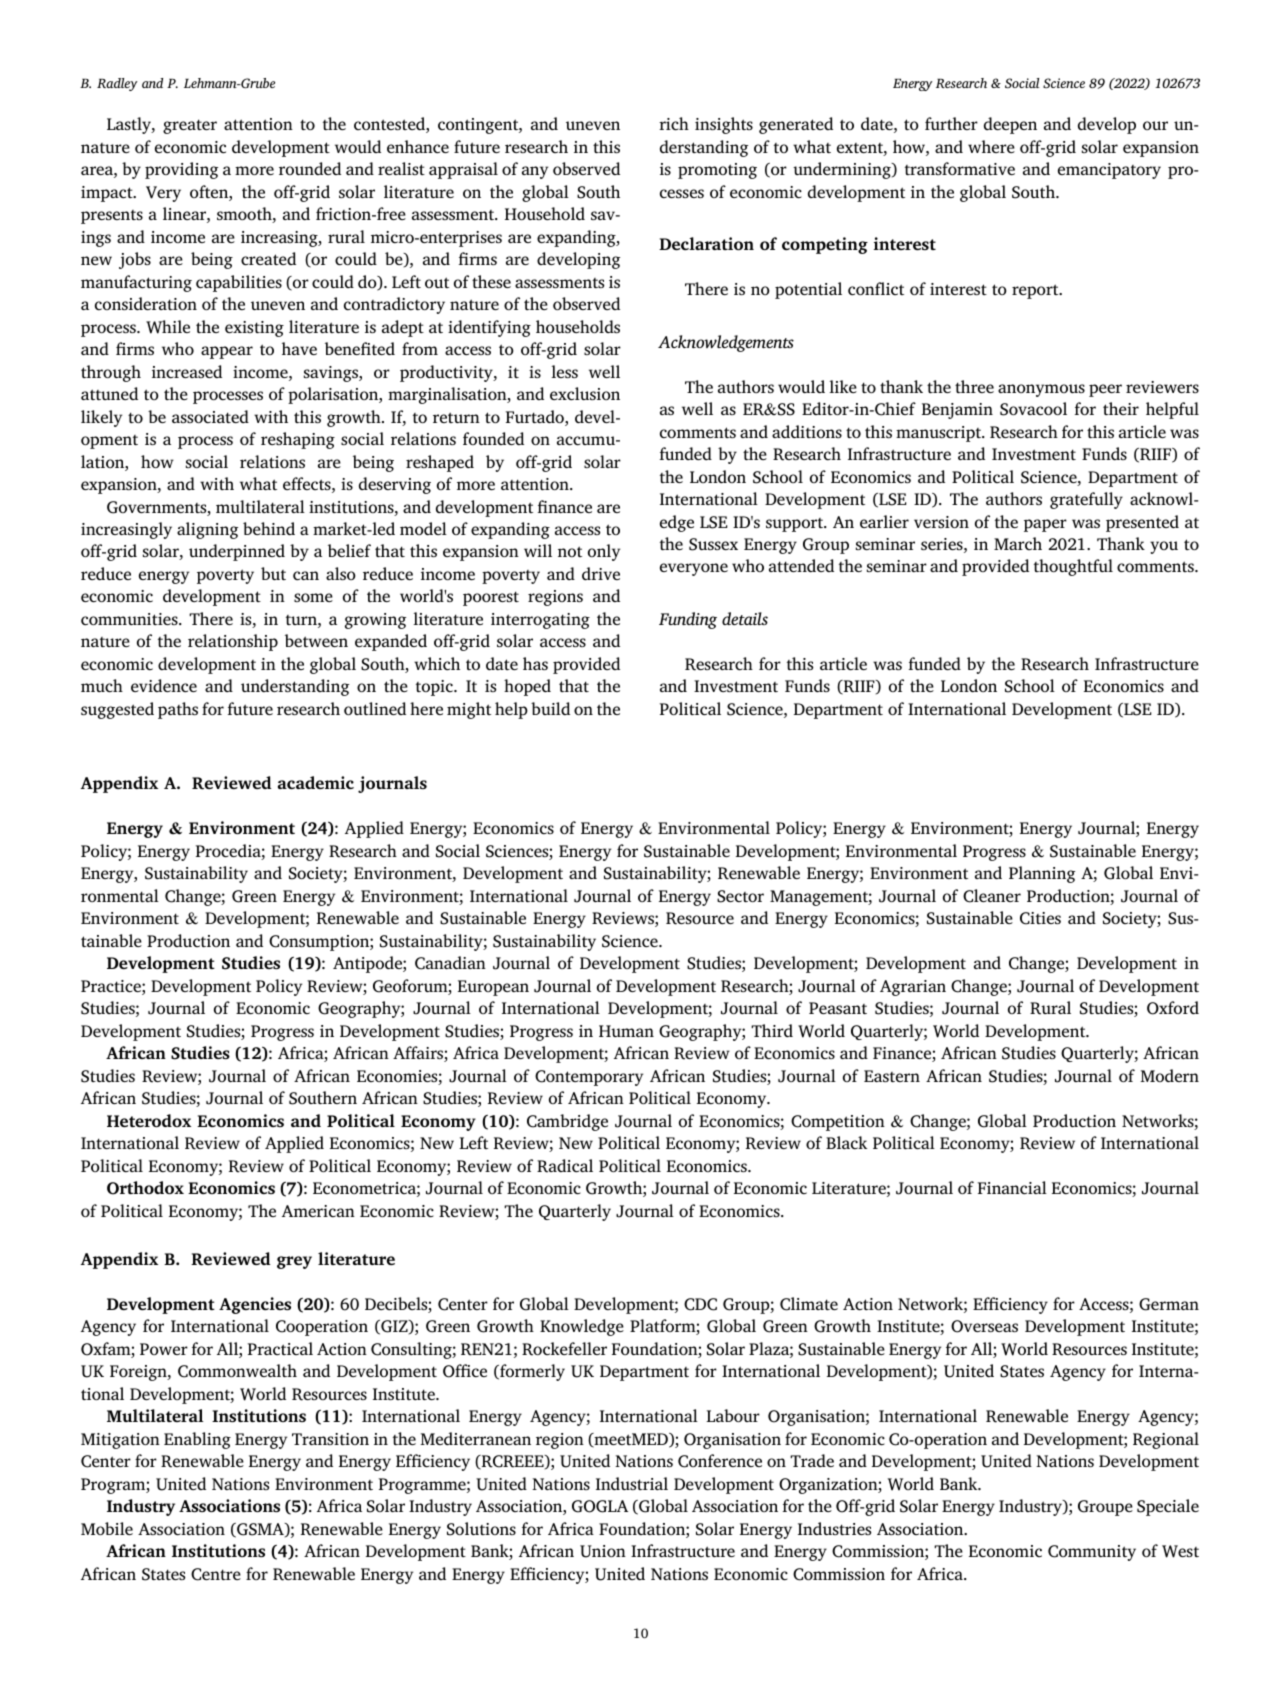 The width and height of the screenshot is (1280, 1706). Describe the element at coordinates (674, 123) in the screenshot. I see `rich` at that location.
